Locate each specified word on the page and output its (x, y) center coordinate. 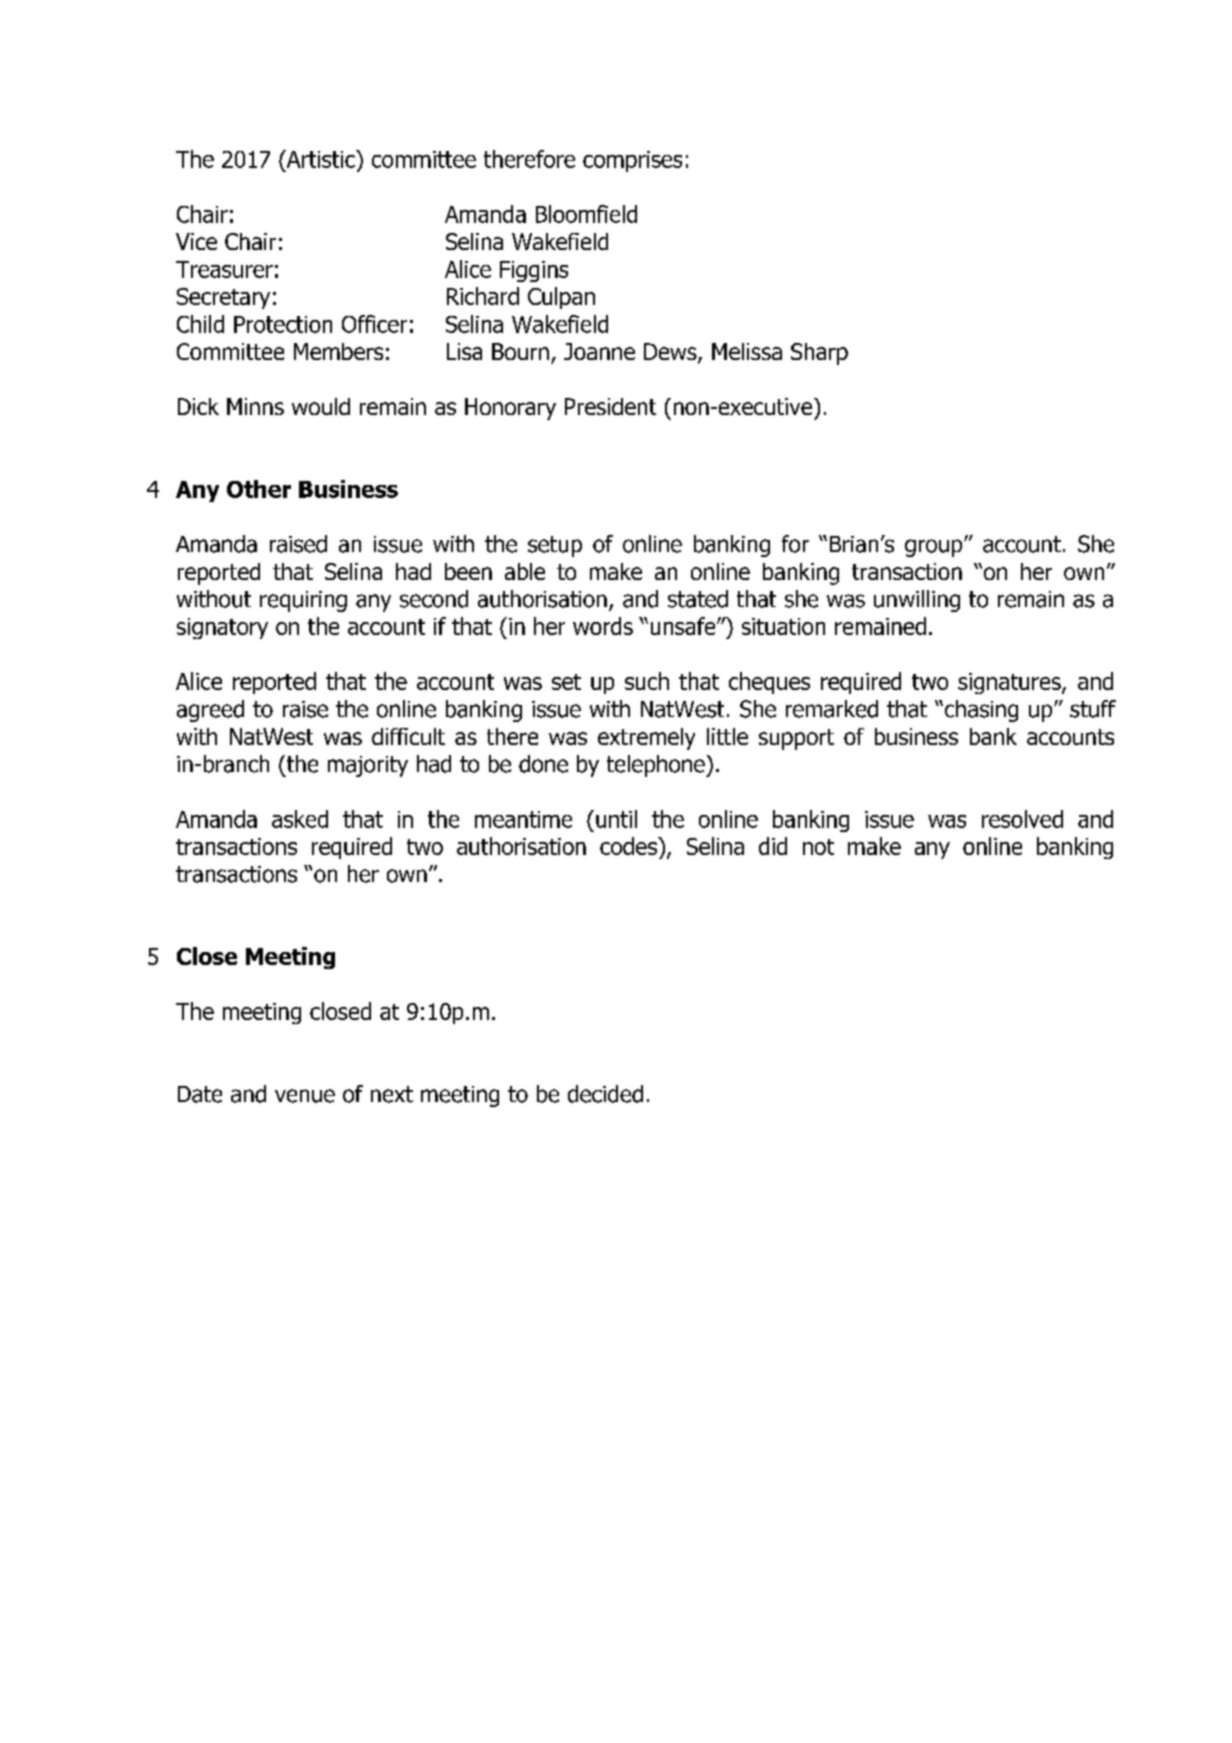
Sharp (819, 354)
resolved (1022, 819)
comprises (632, 161)
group (935, 548)
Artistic (320, 159)
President (610, 406)
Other (259, 489)
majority (368, 766)
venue (305, 1096)
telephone (657, 766)
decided (605, 1094)
